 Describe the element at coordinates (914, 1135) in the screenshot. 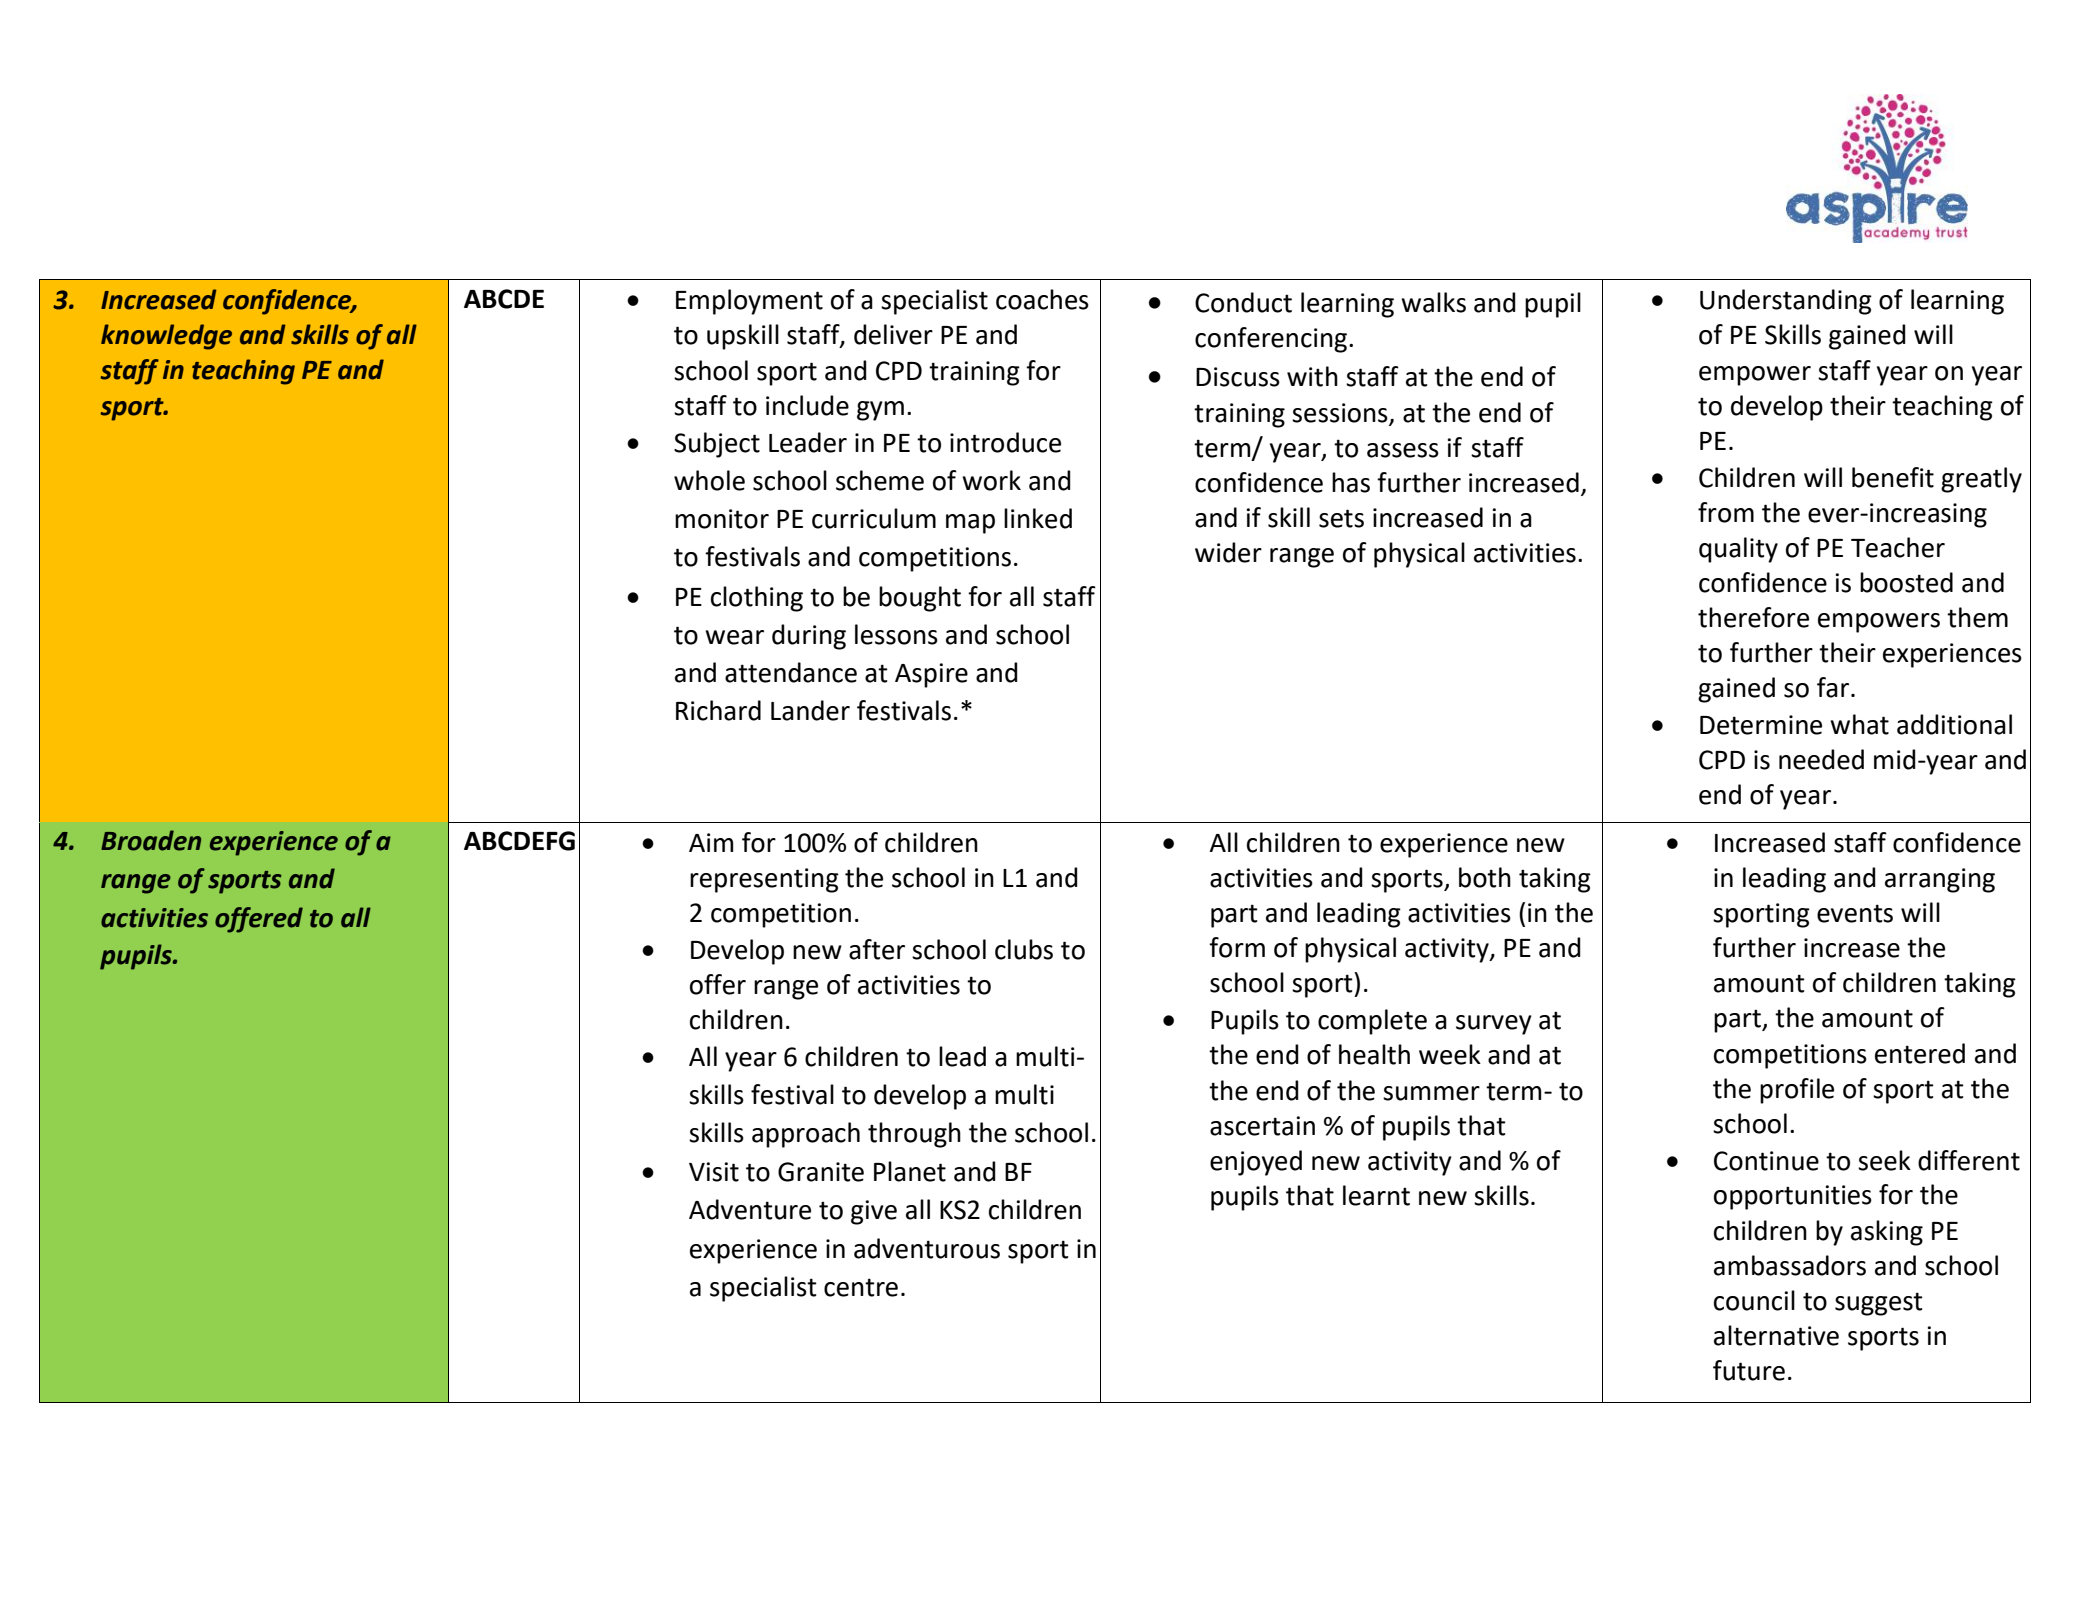

I see `through` at that location.
